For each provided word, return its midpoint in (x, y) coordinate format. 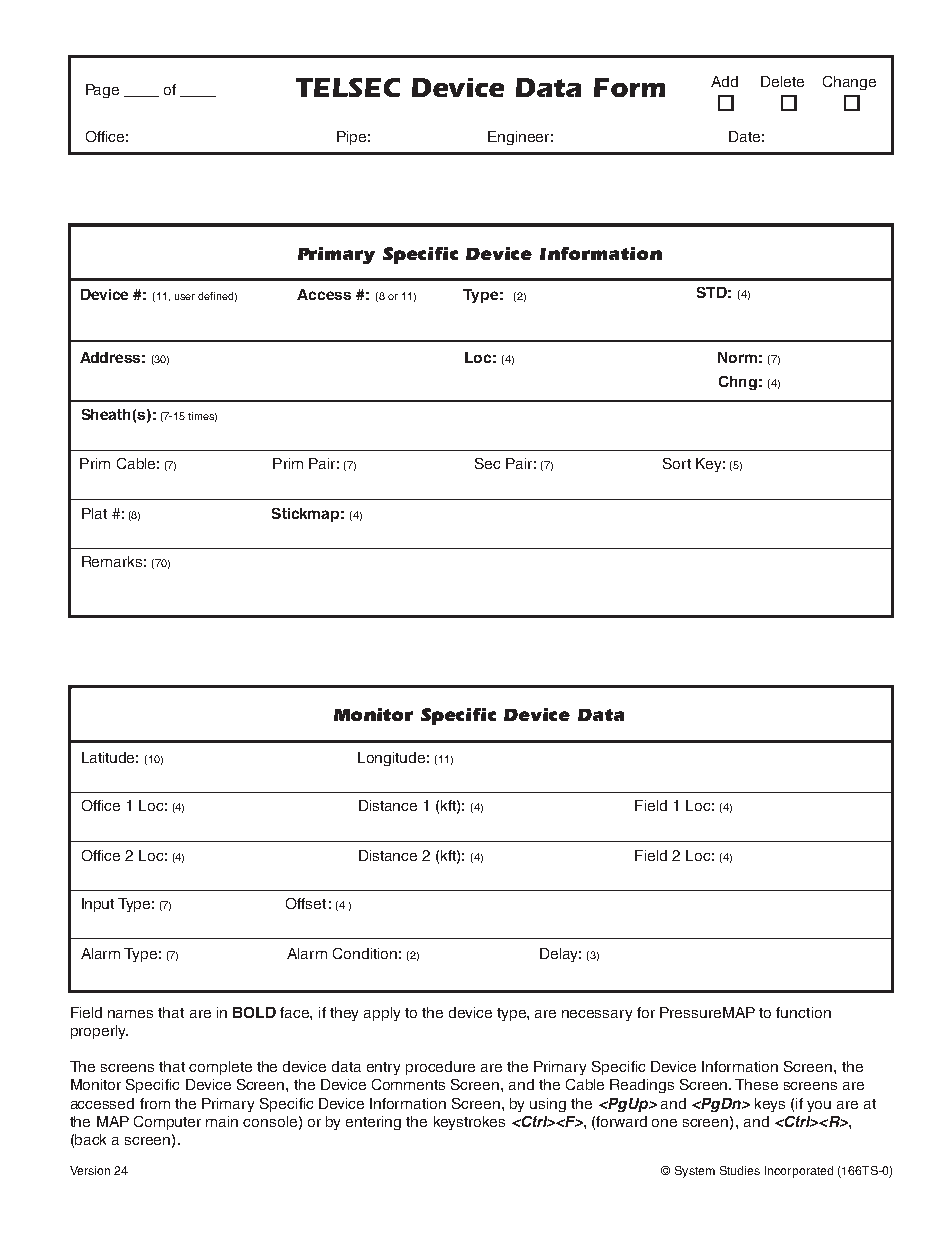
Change (849, 83)
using (548, 1105)
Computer (167, 1123)
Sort (677, 463)
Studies (740, 1170)
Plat (94, 513)
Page (102, 91)
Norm (737, 357)
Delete (782, 81)
